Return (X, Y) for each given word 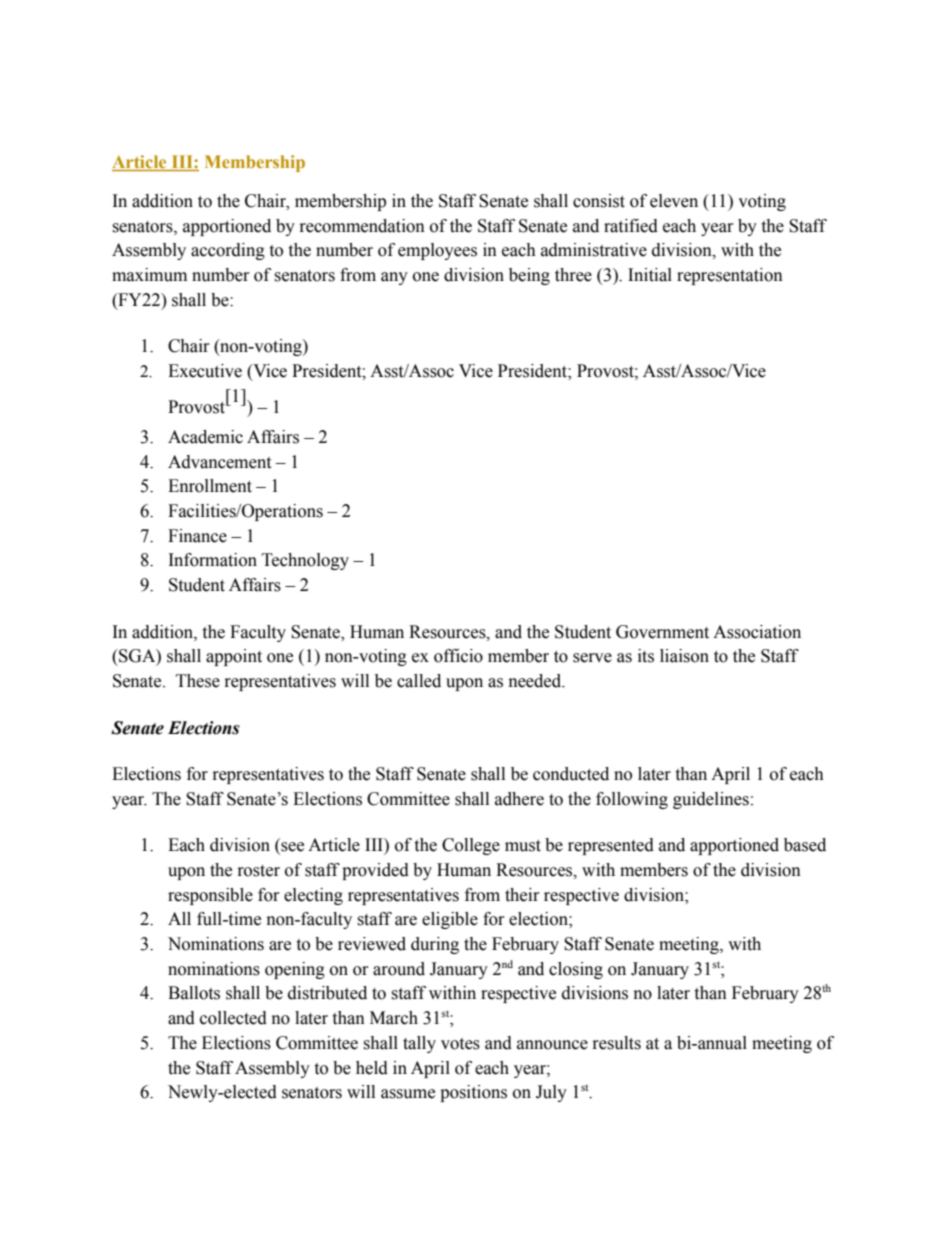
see (291, 848)
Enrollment (210, 486)
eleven (674, 201)
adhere (519, 799)
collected (233, 1018)
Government (662, 632)
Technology (305, 561)
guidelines (711, 800)
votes (460, 1044)
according (228, 251)
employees (437, 251)
